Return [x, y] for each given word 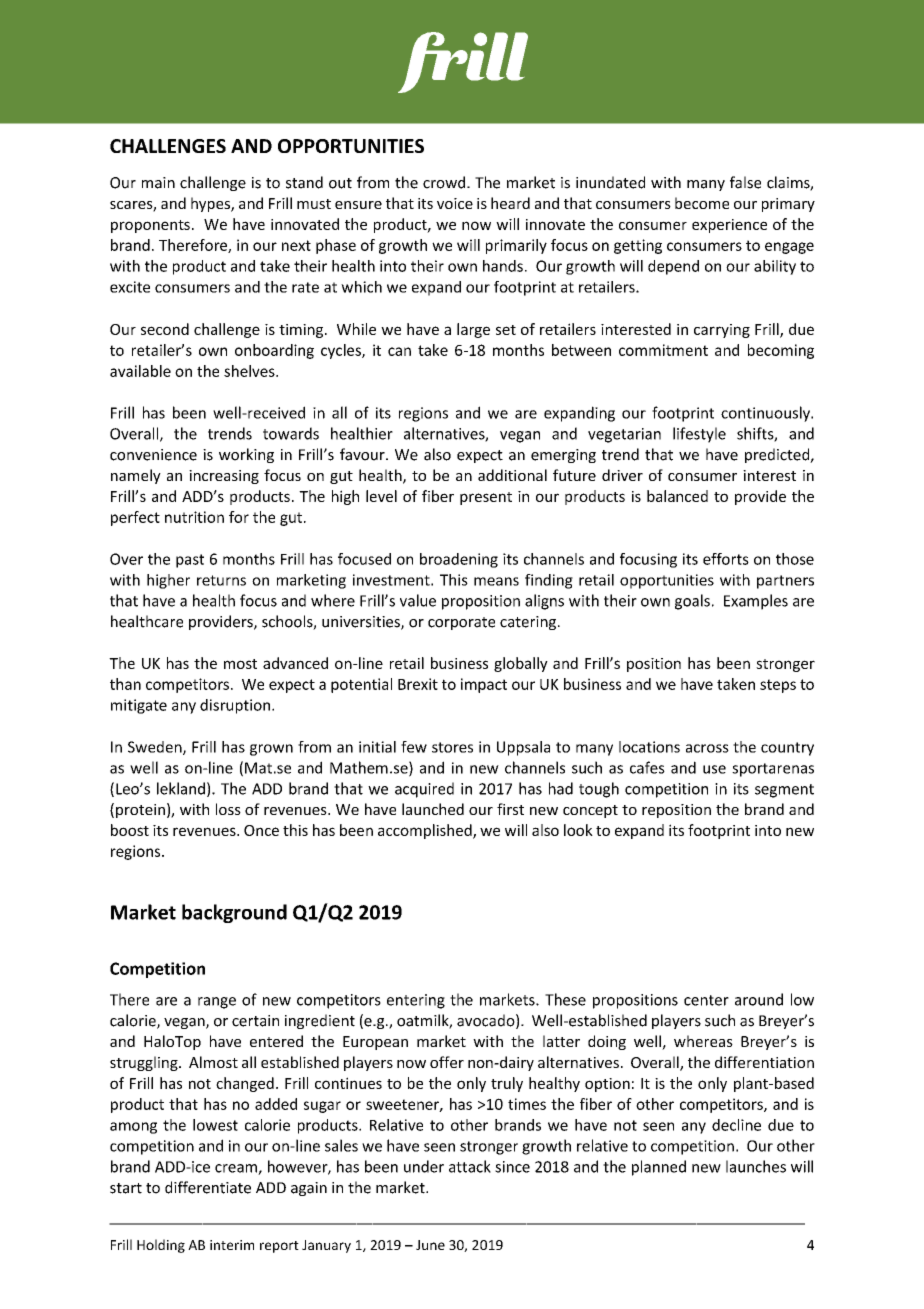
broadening [459, 560]
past [190, 561]
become [702, 203]
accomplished [426, 831]
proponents [150, 226]
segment [784, 791]
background [234, 913]
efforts [726, 559]
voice [455, 203]
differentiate [208, 1187]
